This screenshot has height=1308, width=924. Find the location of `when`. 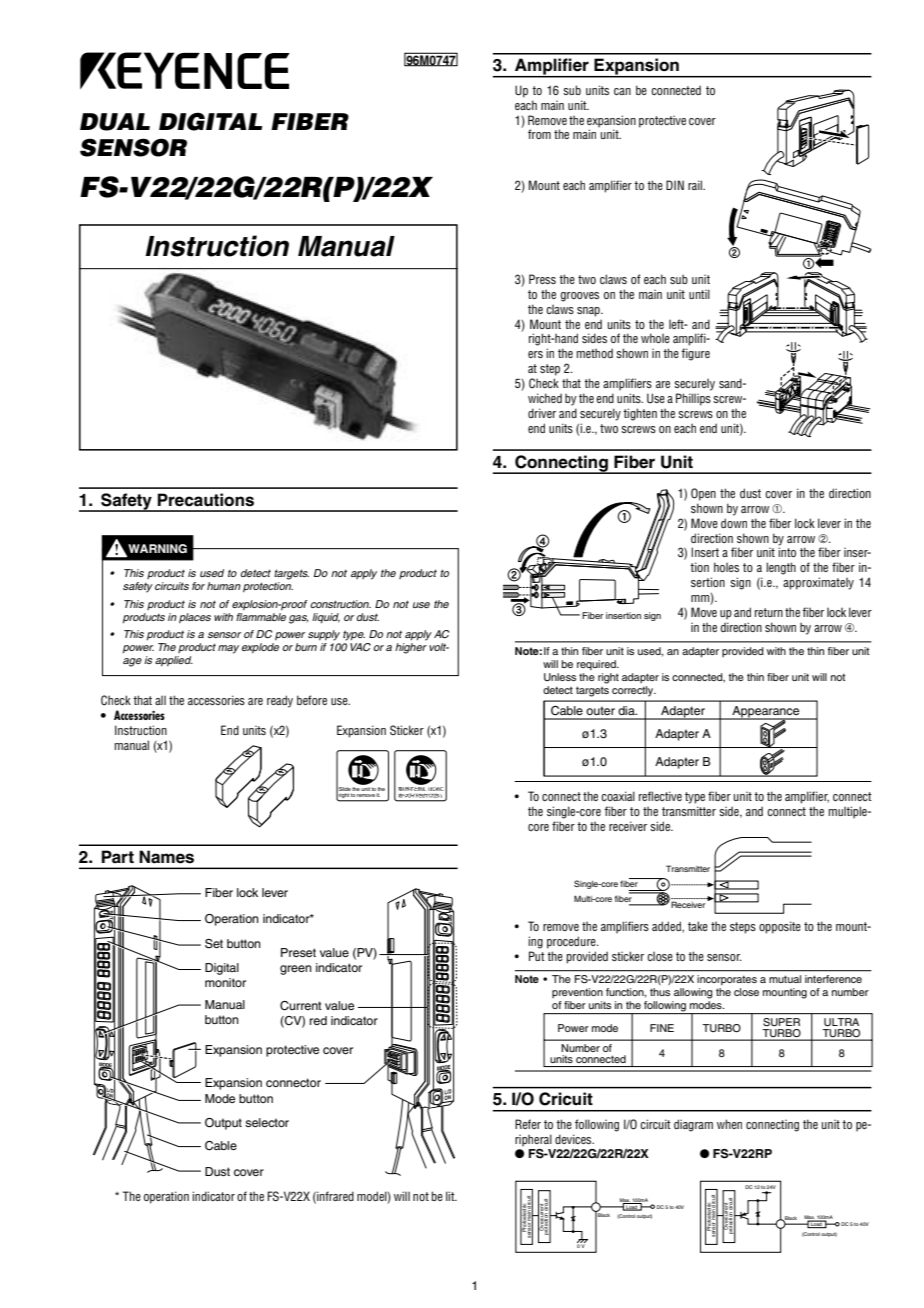

when is located at coordinates (729, 1124).
